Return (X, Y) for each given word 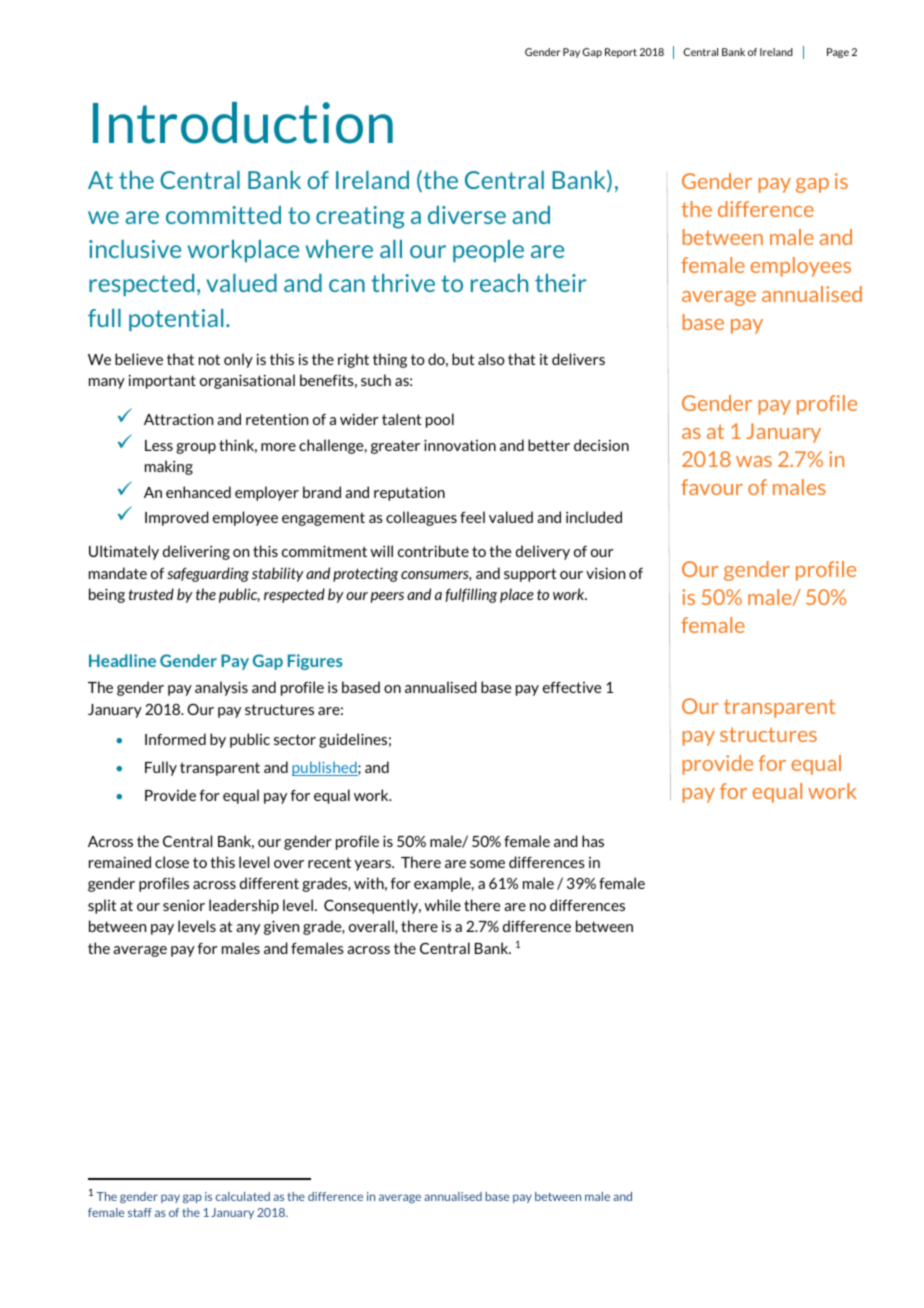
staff (140, 1212)
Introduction (243, 123)
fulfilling (471, 595)
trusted (151, 594)
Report (621, 53)
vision (605, 573)
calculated (243, 1196)
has (593, 841)
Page (838, 53)
